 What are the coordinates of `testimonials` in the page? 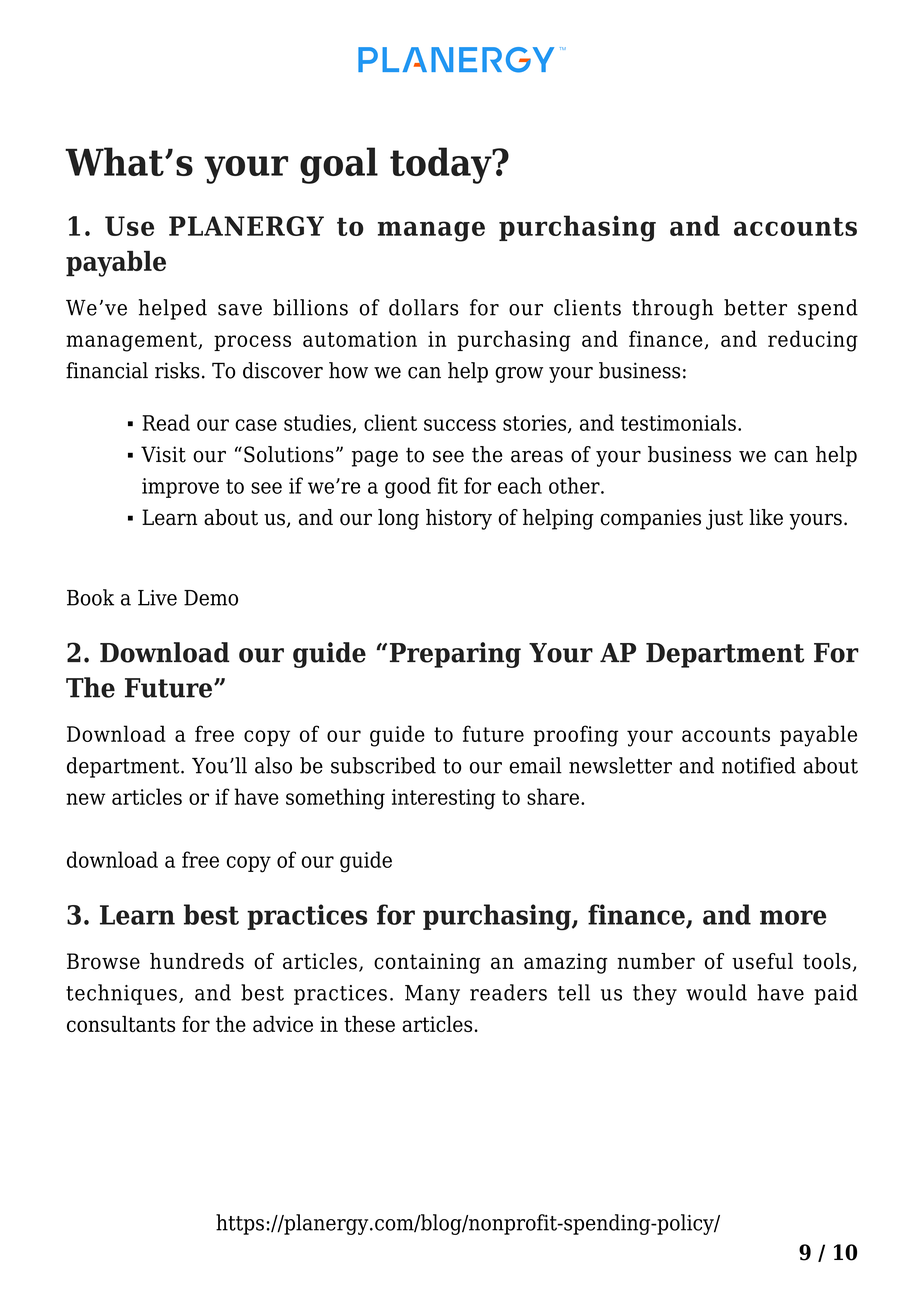 It's located at (678, 422).
